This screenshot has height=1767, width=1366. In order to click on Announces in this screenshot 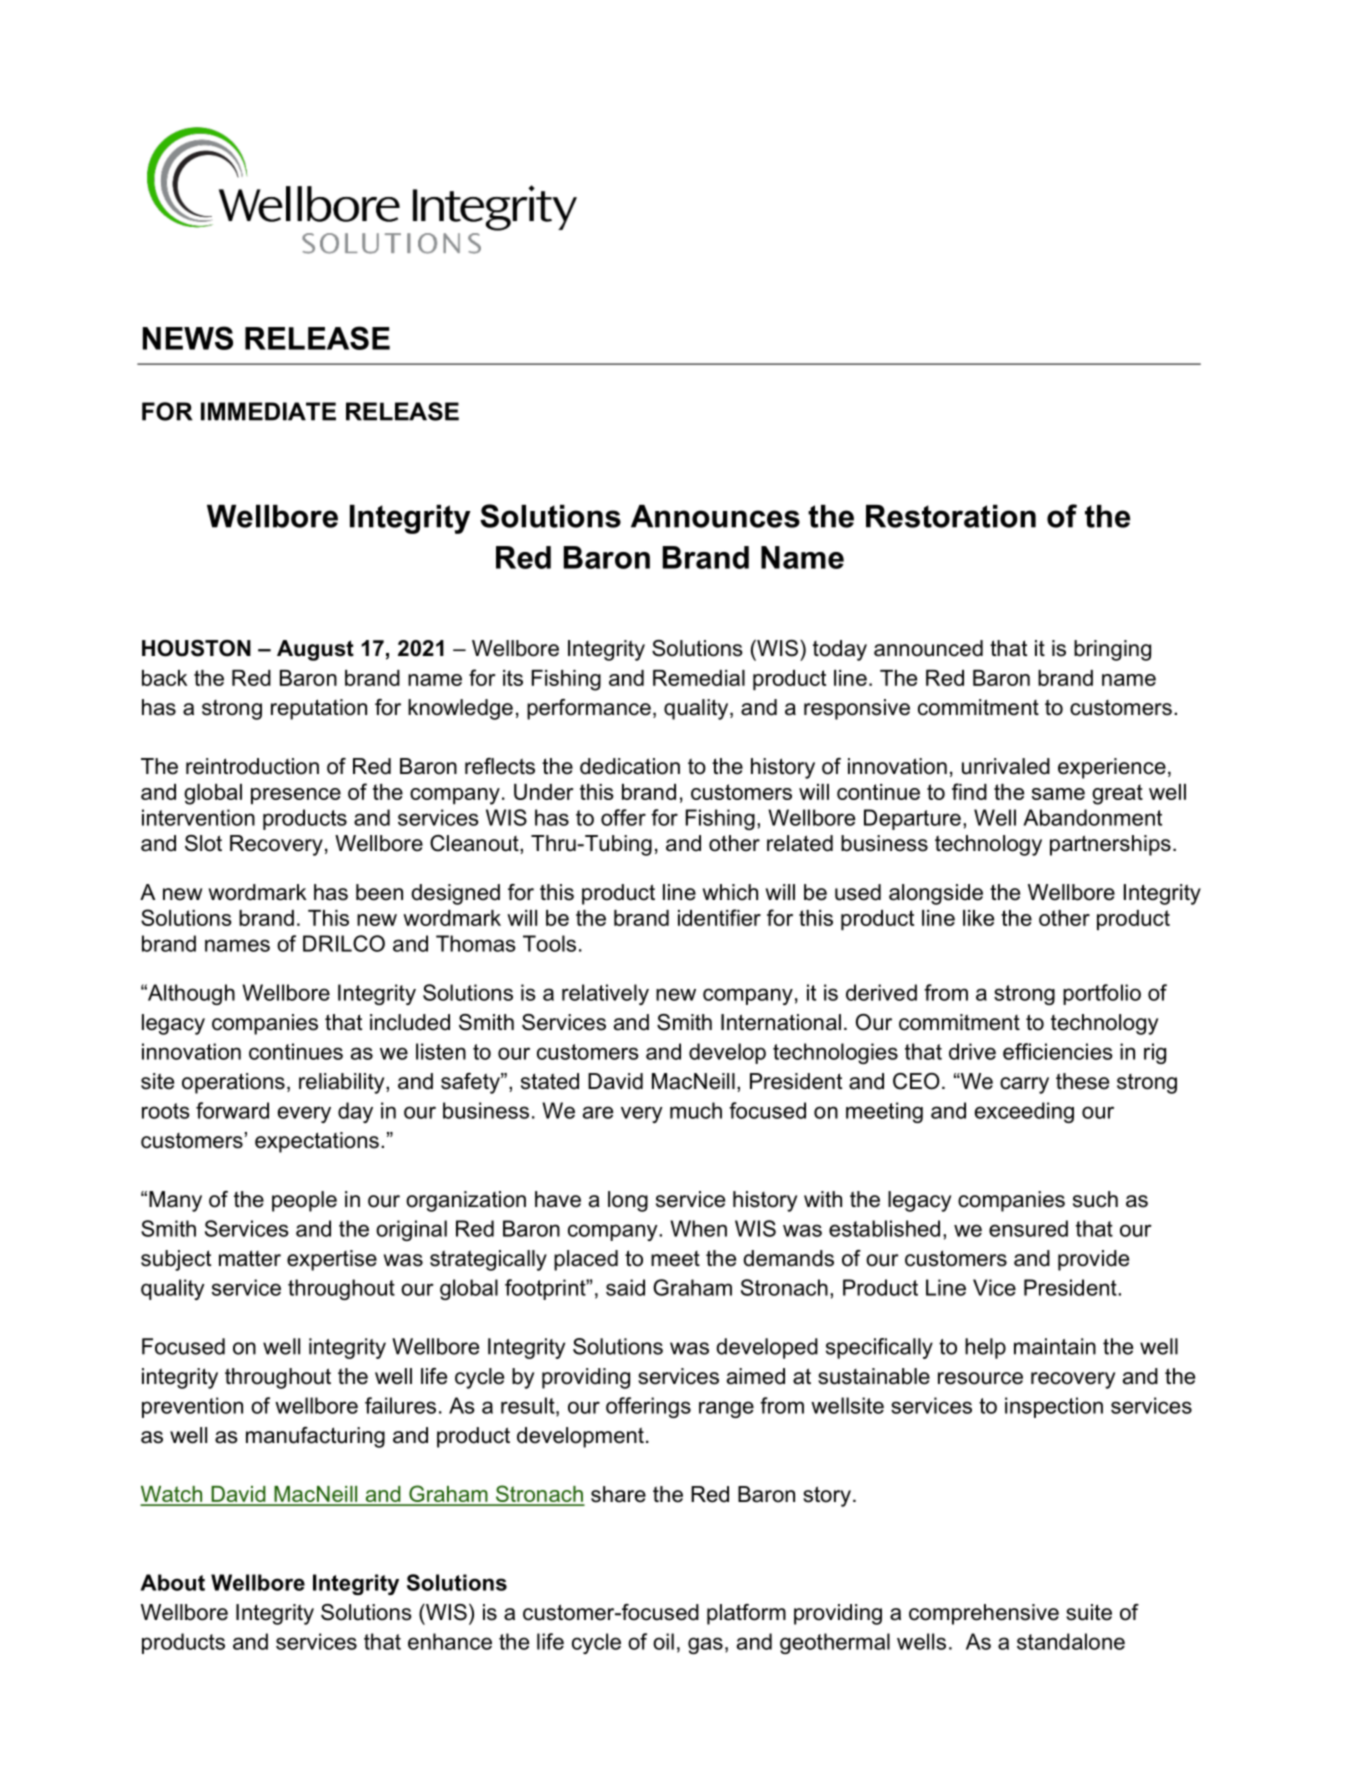, I will do `click(715, 516)`.
